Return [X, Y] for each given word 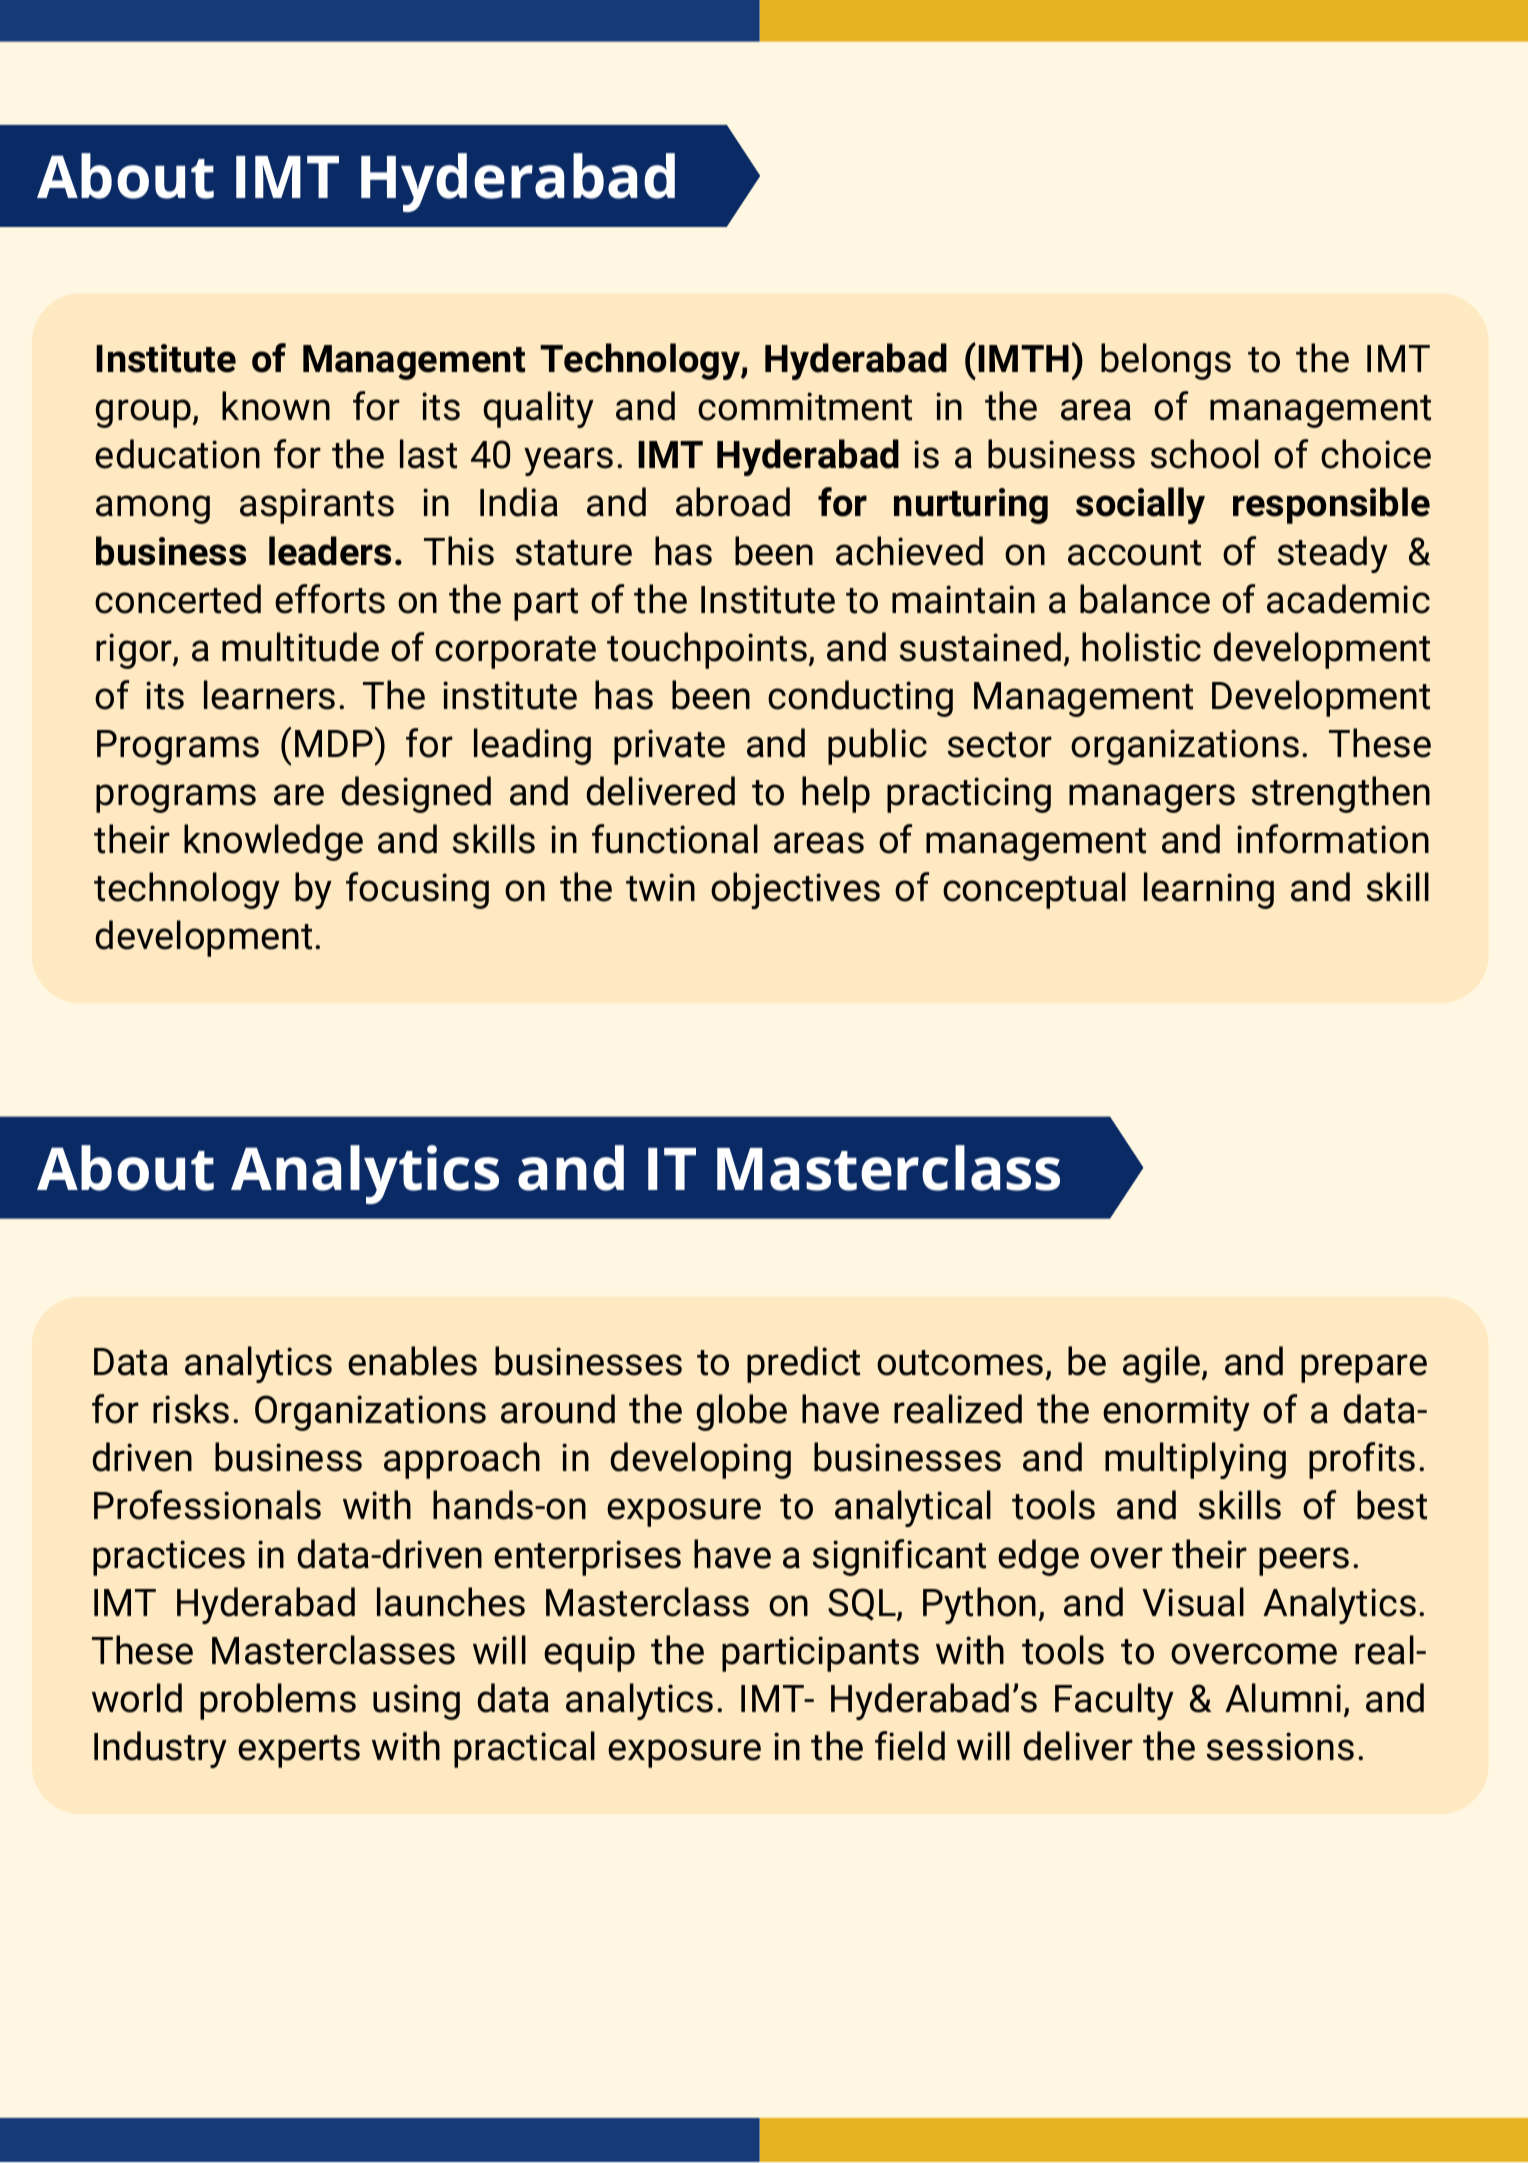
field [910, 1746]
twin [660, 887]
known [276, 406]
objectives [795, 890]
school [1205, 454]
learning [1209, 890]
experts [299, 1751]
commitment [805, 406]
